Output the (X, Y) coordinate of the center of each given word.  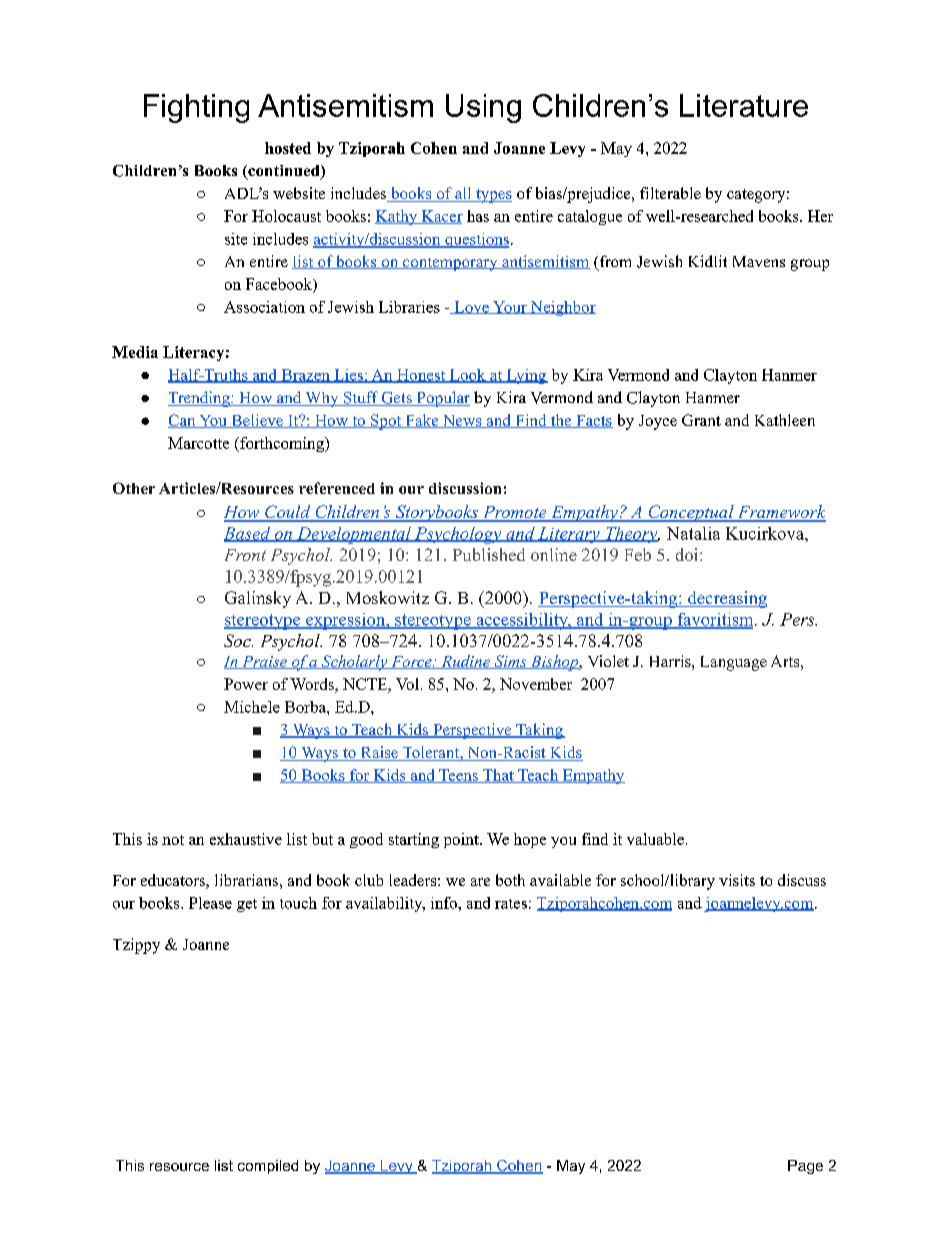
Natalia (693, 533)
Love (471, 307)
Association (264, 307)
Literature (744, 105)
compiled (268, 1167)
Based (248, 534)
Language (734, 663)
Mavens (759, 261)
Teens (458, 776)
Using (483, 108)
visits (737, 880)
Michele (252, 707)
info (445, 903)
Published (489, 554)
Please (210, 903)
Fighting (196, 108)
